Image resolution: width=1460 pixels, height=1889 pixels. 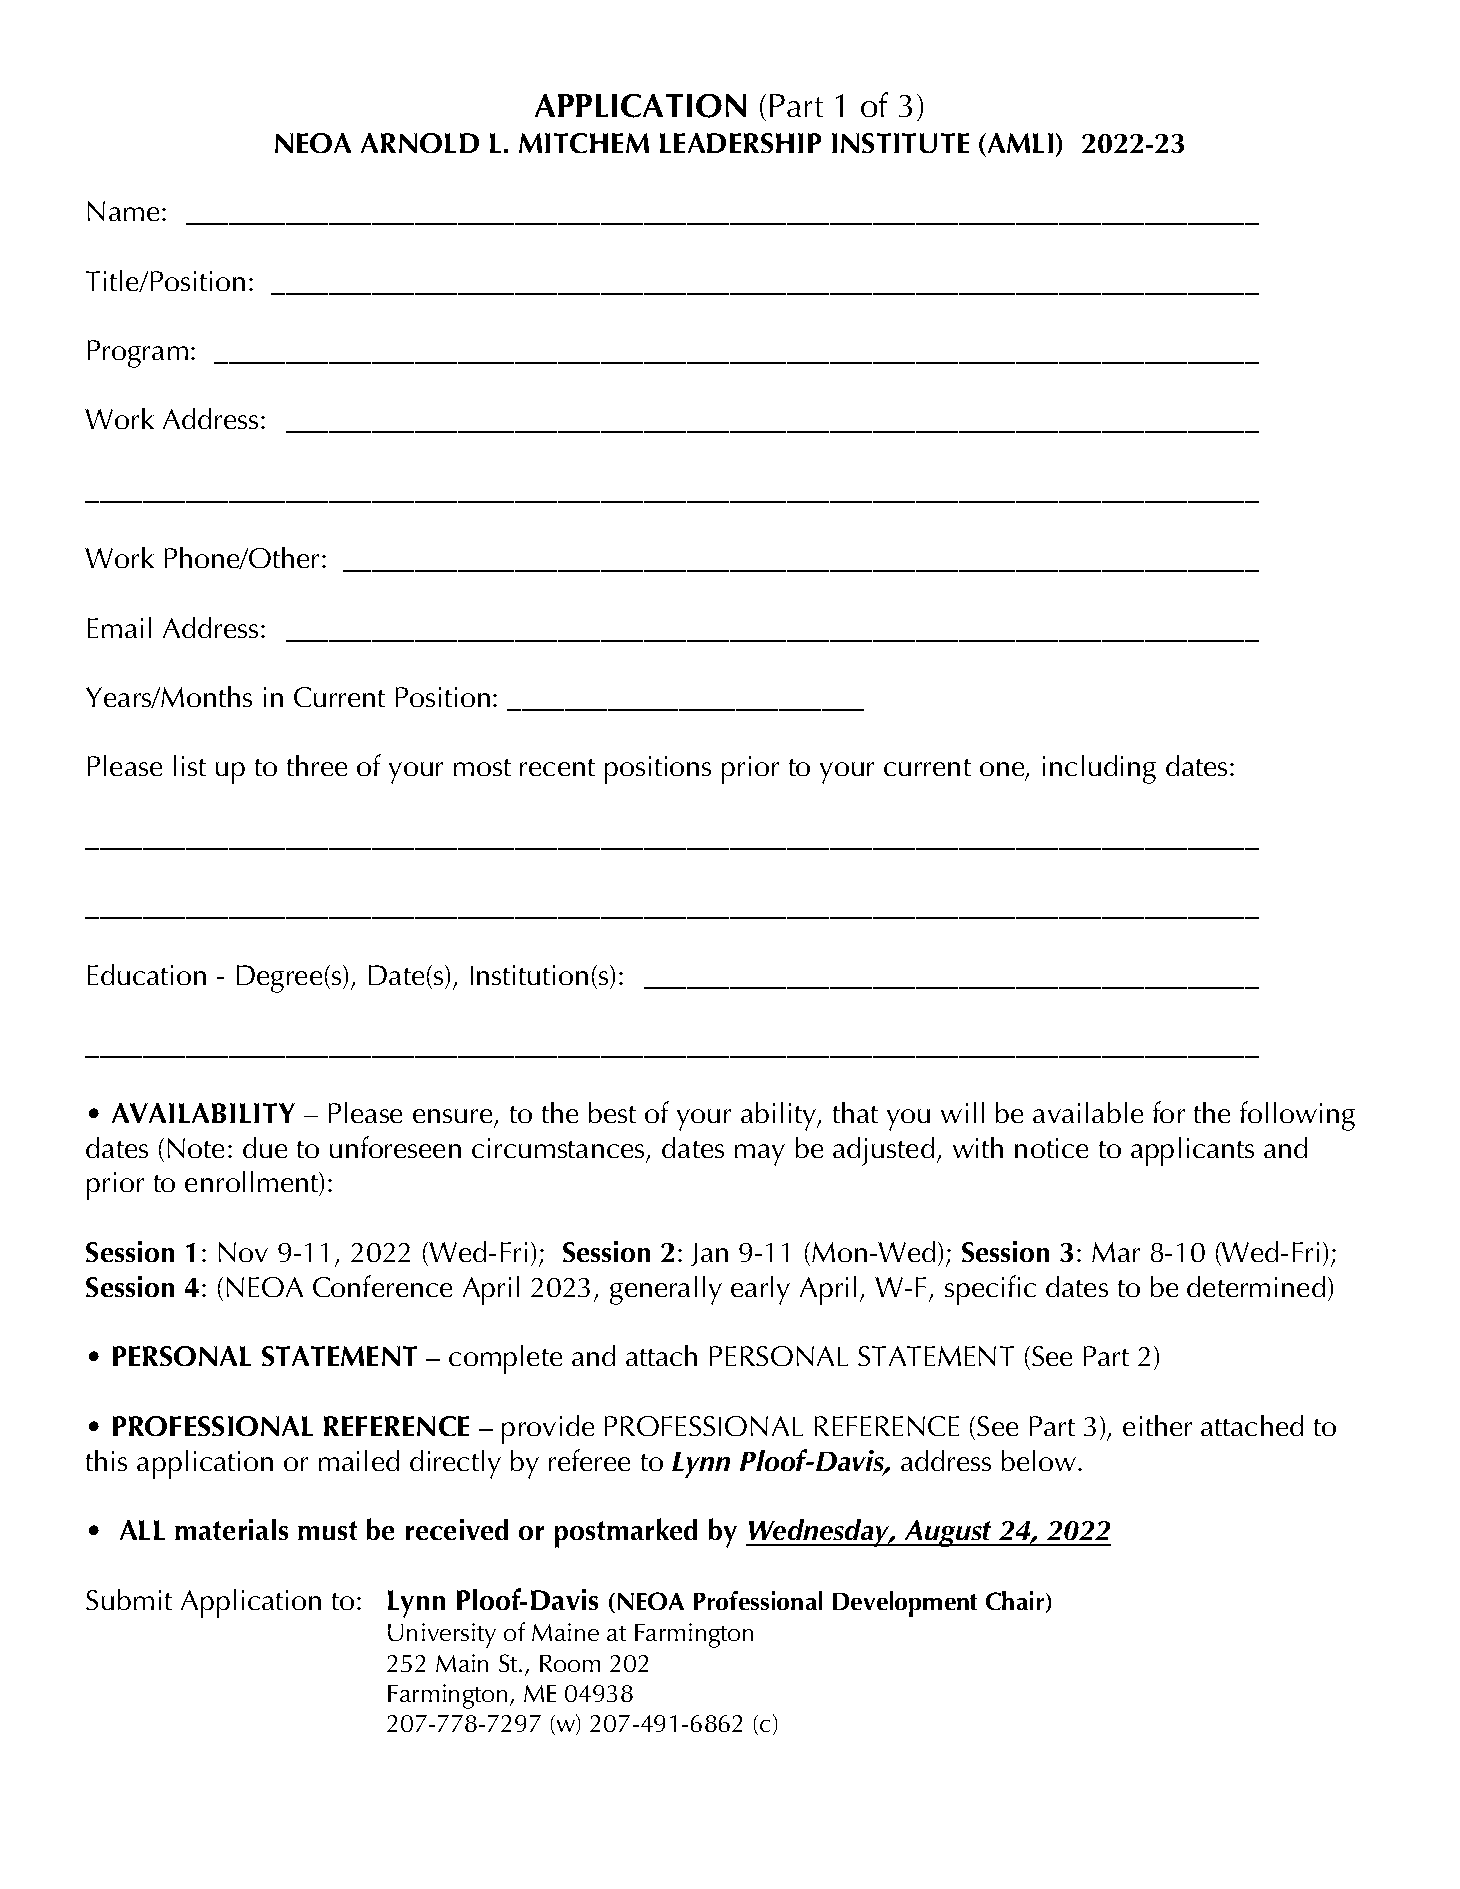 I want to click on due, so click(x=265, y=1147).
